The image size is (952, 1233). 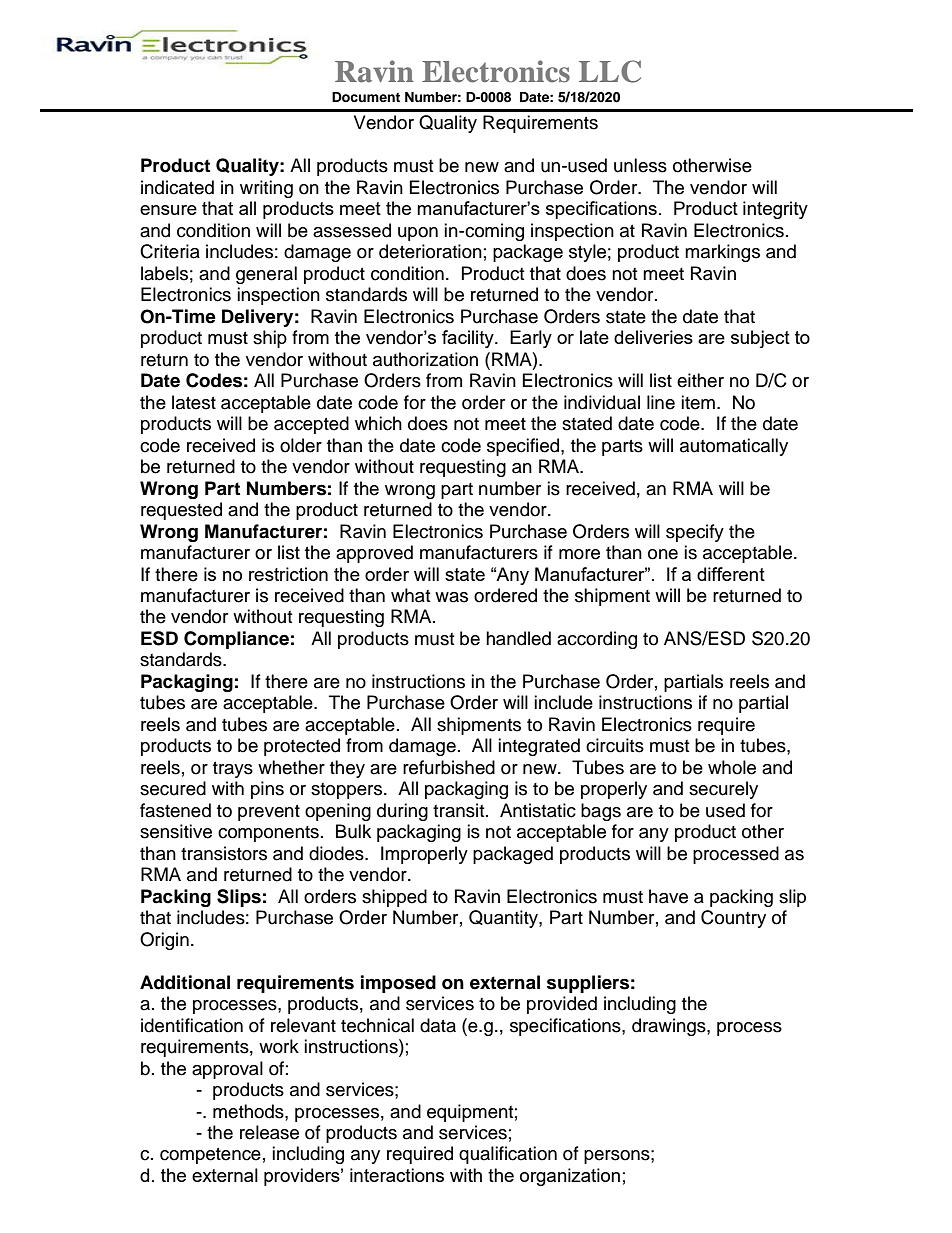 What do you see at coordinates (366, 97) in the screenshot?
I see `Document` at bounding box center [366, 97].
